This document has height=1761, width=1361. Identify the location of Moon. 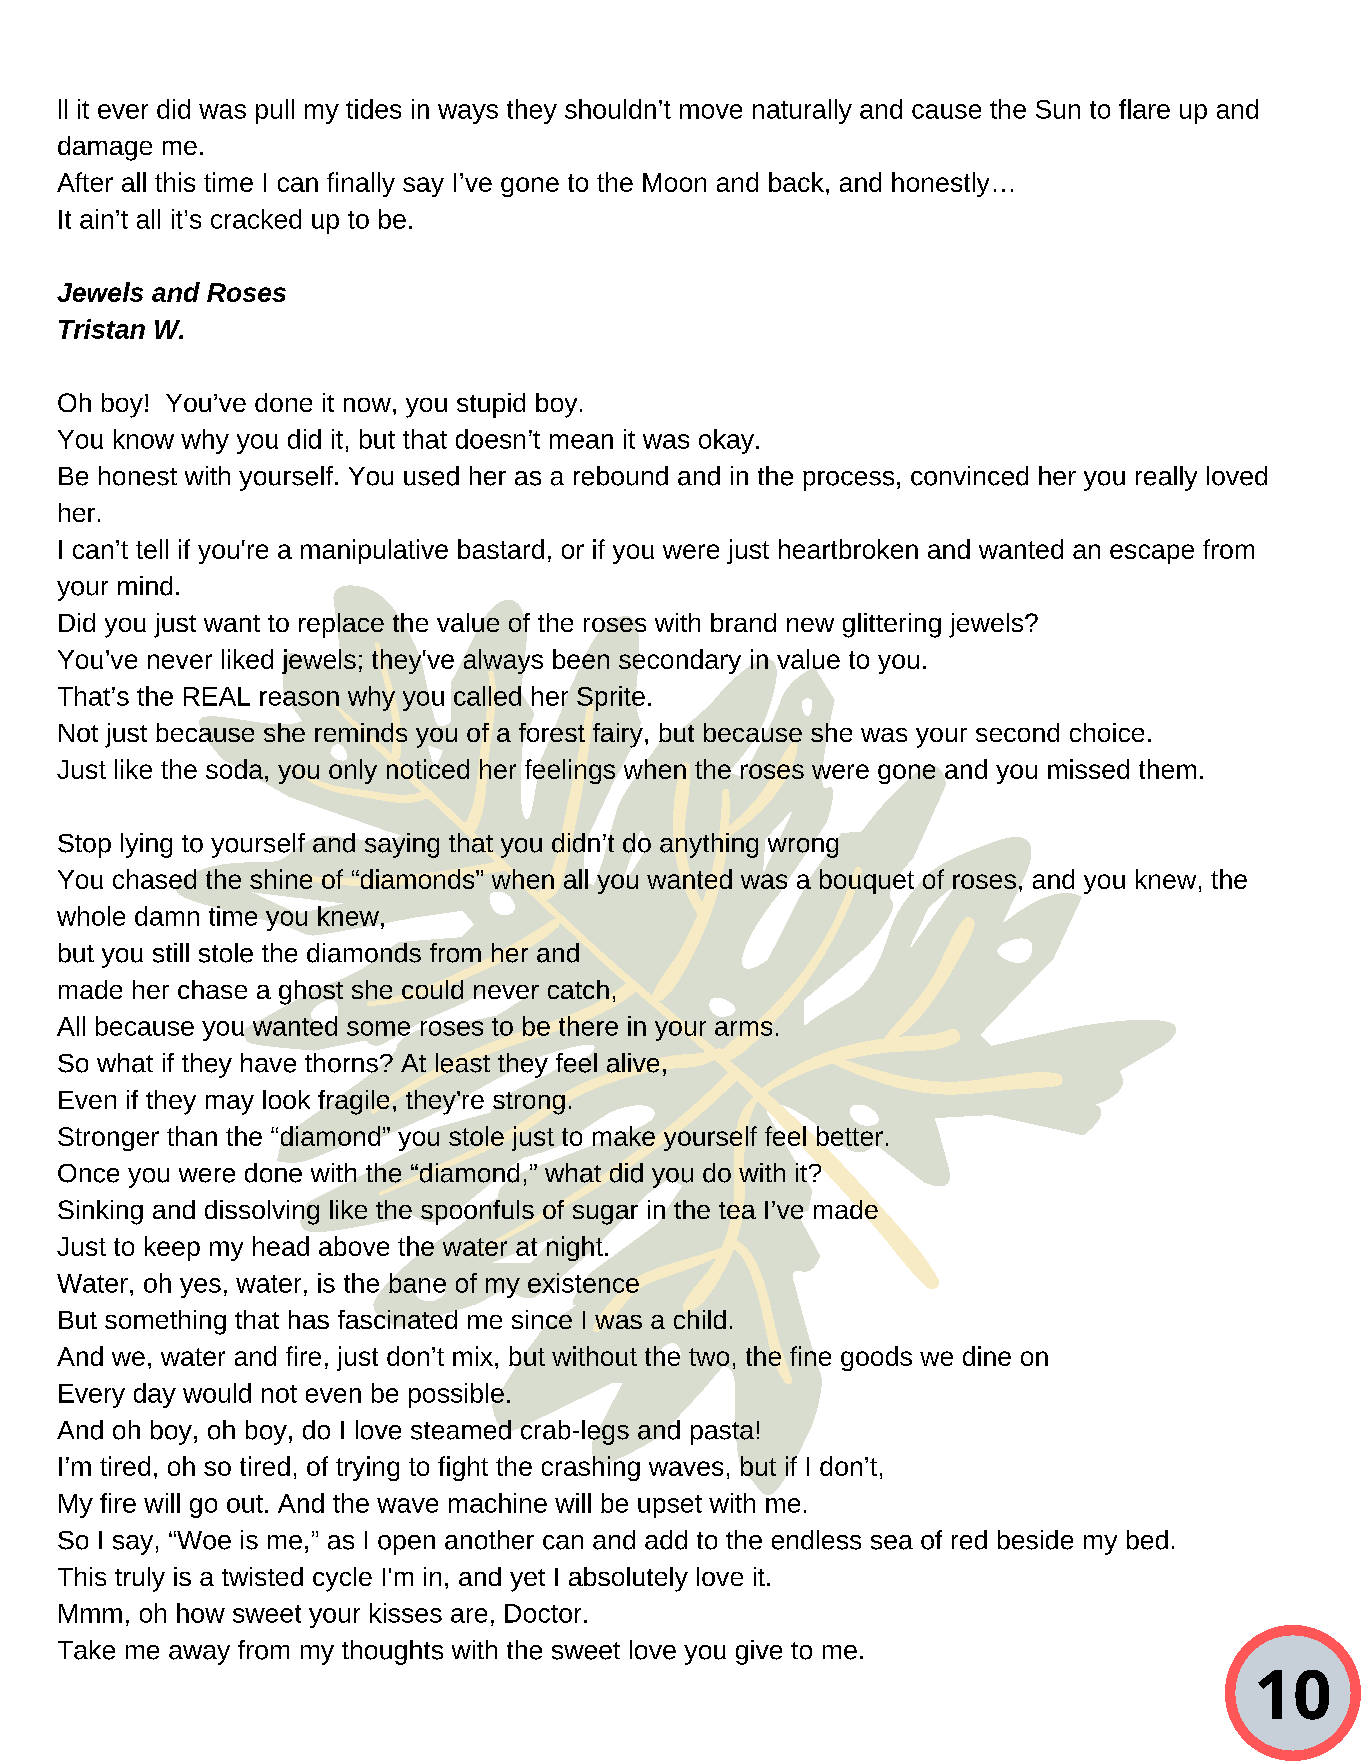
(674, 182).
